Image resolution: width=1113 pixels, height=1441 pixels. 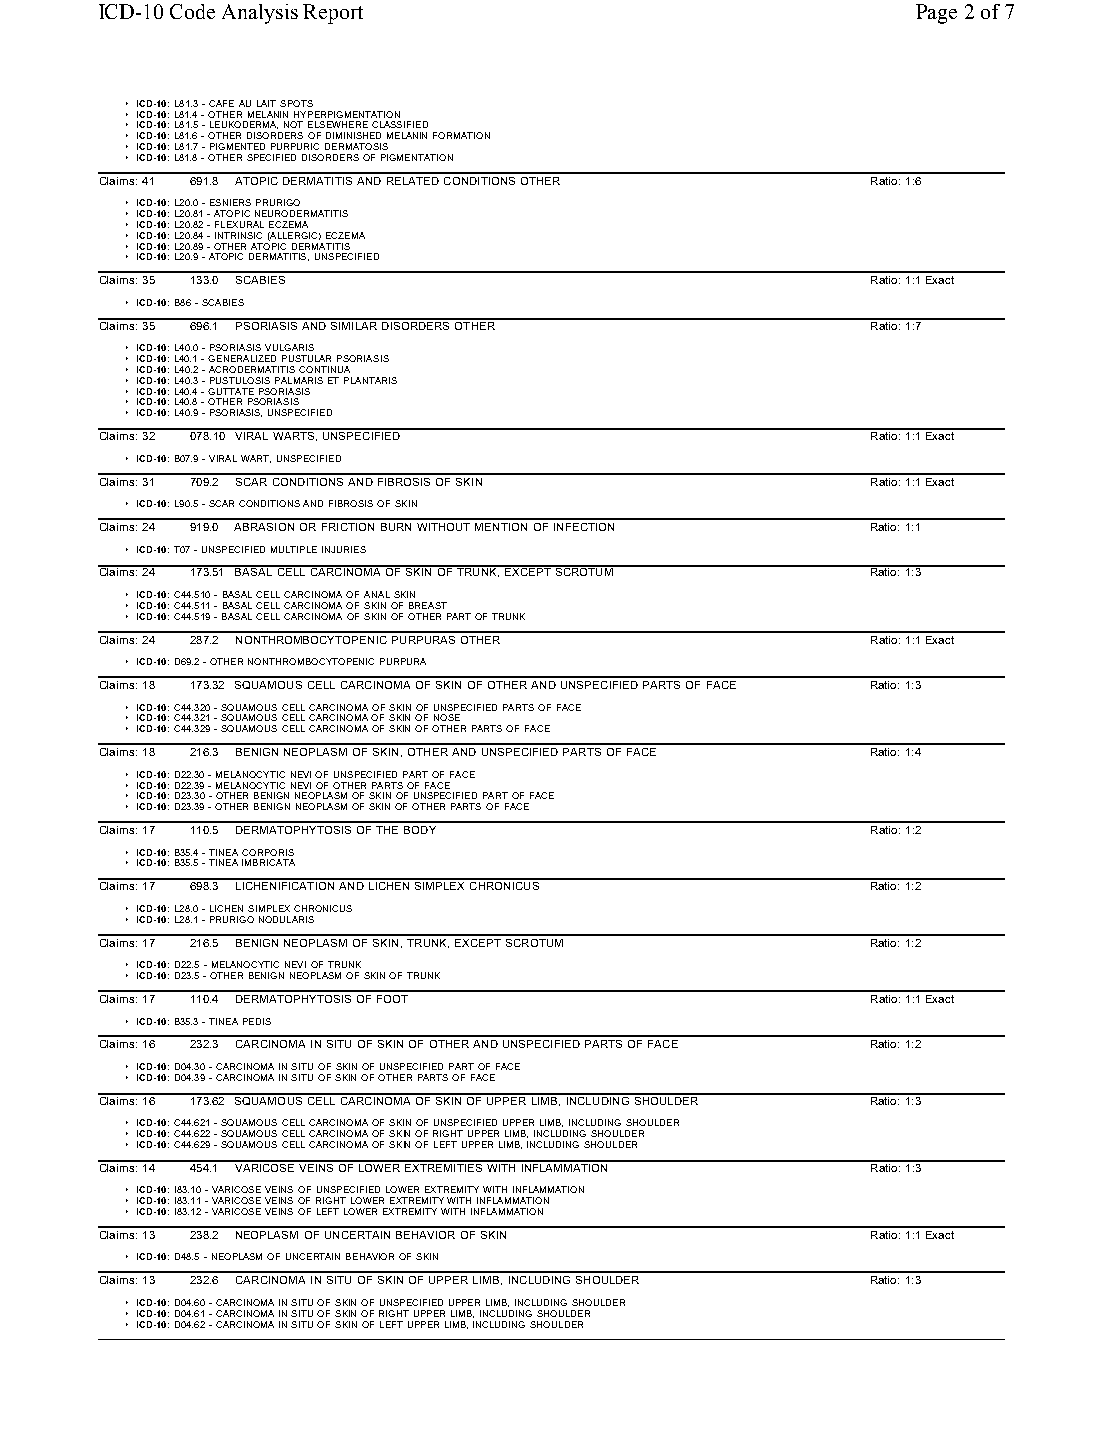 What do you see at coordinates (294, 549) in the screenshot?
I see `MULTIPLE` at bounding box center [294, 549].
